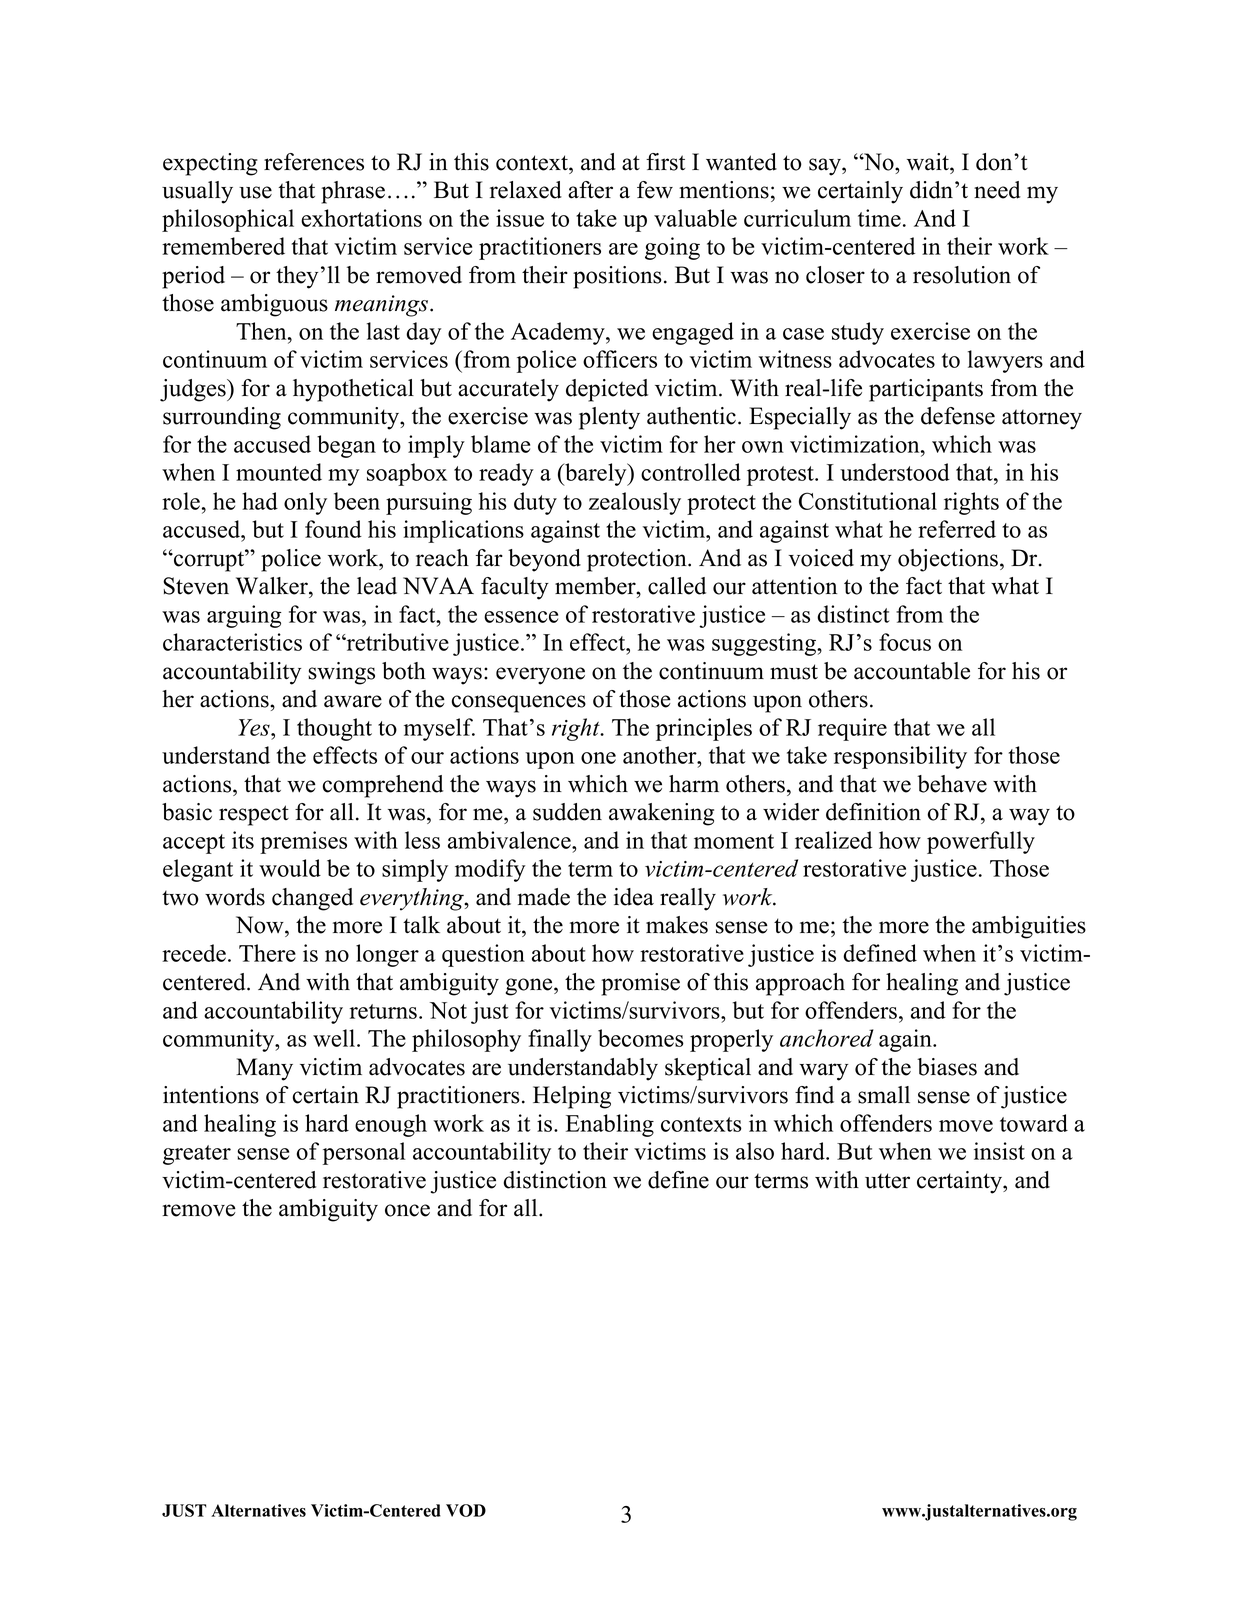 The image size is (1254, 1623). What do you see at coordinates (466, 1510) in the screenshot?
I see `VOD` at bounding box center [466, 1510].
